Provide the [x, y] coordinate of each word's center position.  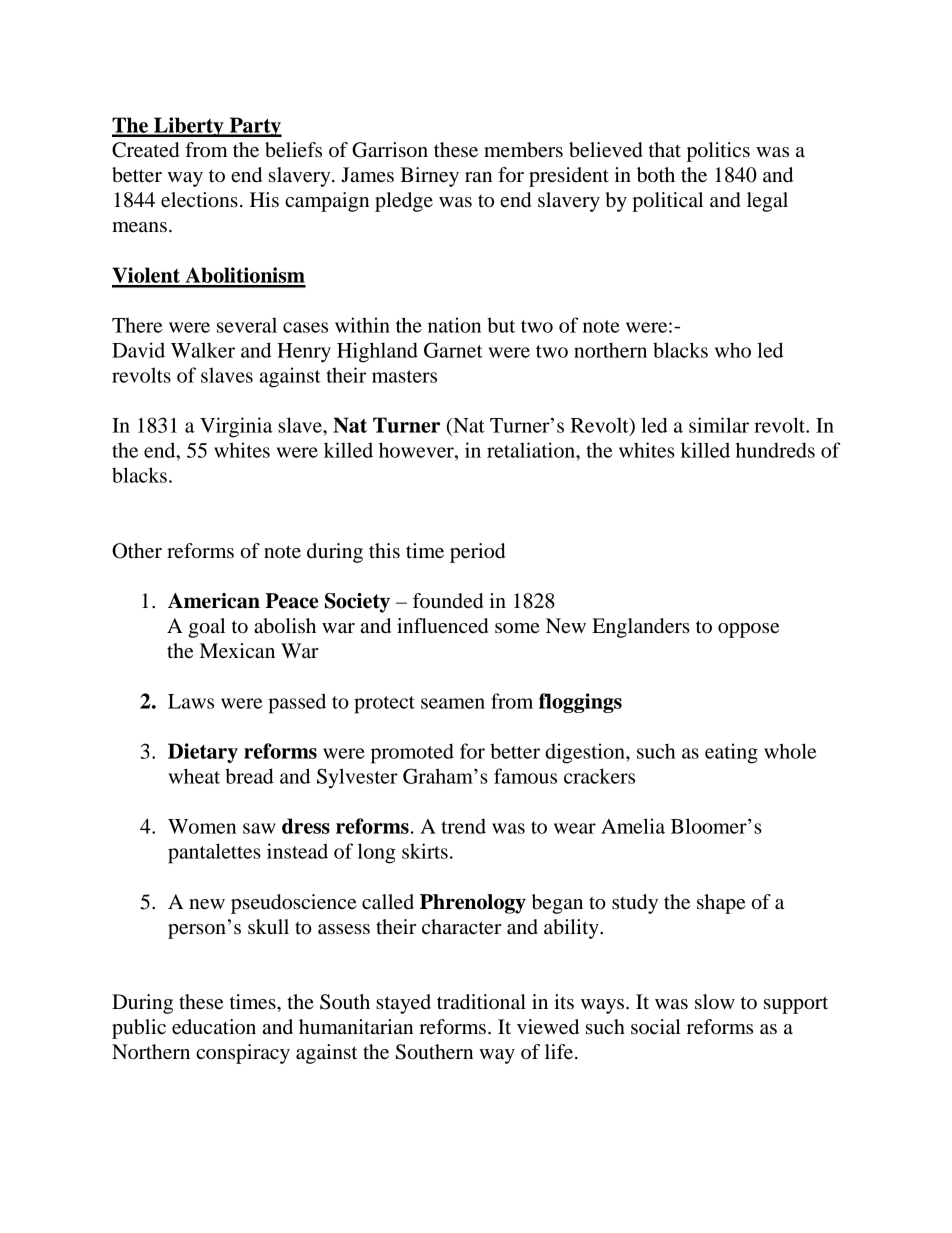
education [214, 1027]
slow [715, 1002]
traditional [481, 1002]
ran [478, 177]
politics [718, 152]
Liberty [189, 127]
